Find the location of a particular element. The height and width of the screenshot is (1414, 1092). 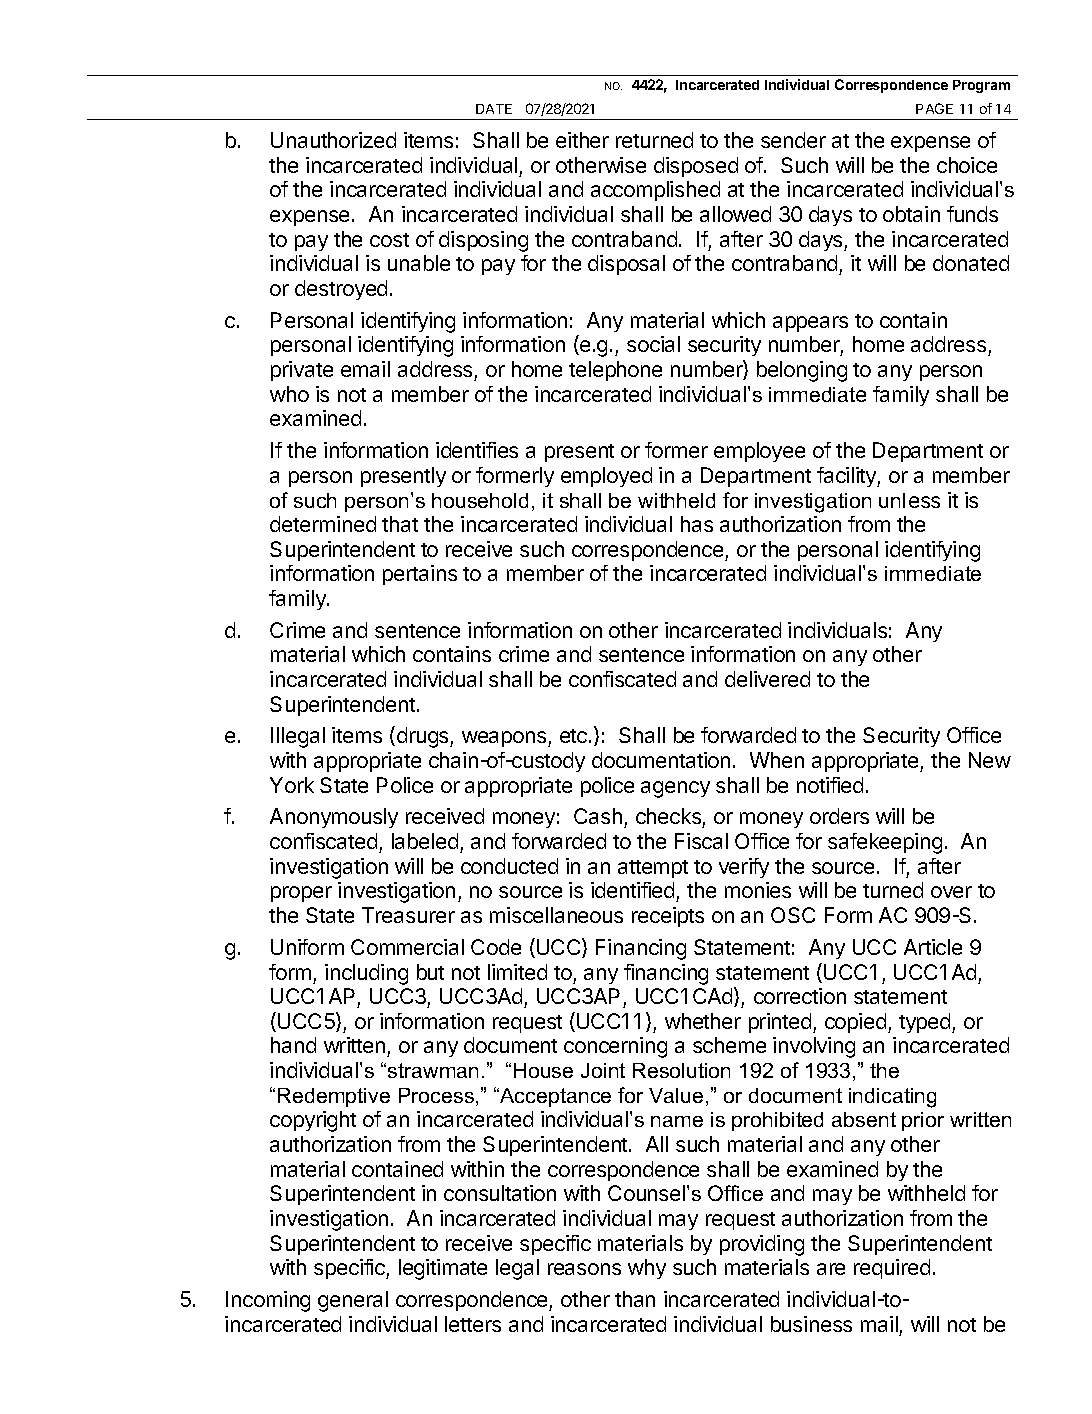

general is located at coordinates (353, 1301).
